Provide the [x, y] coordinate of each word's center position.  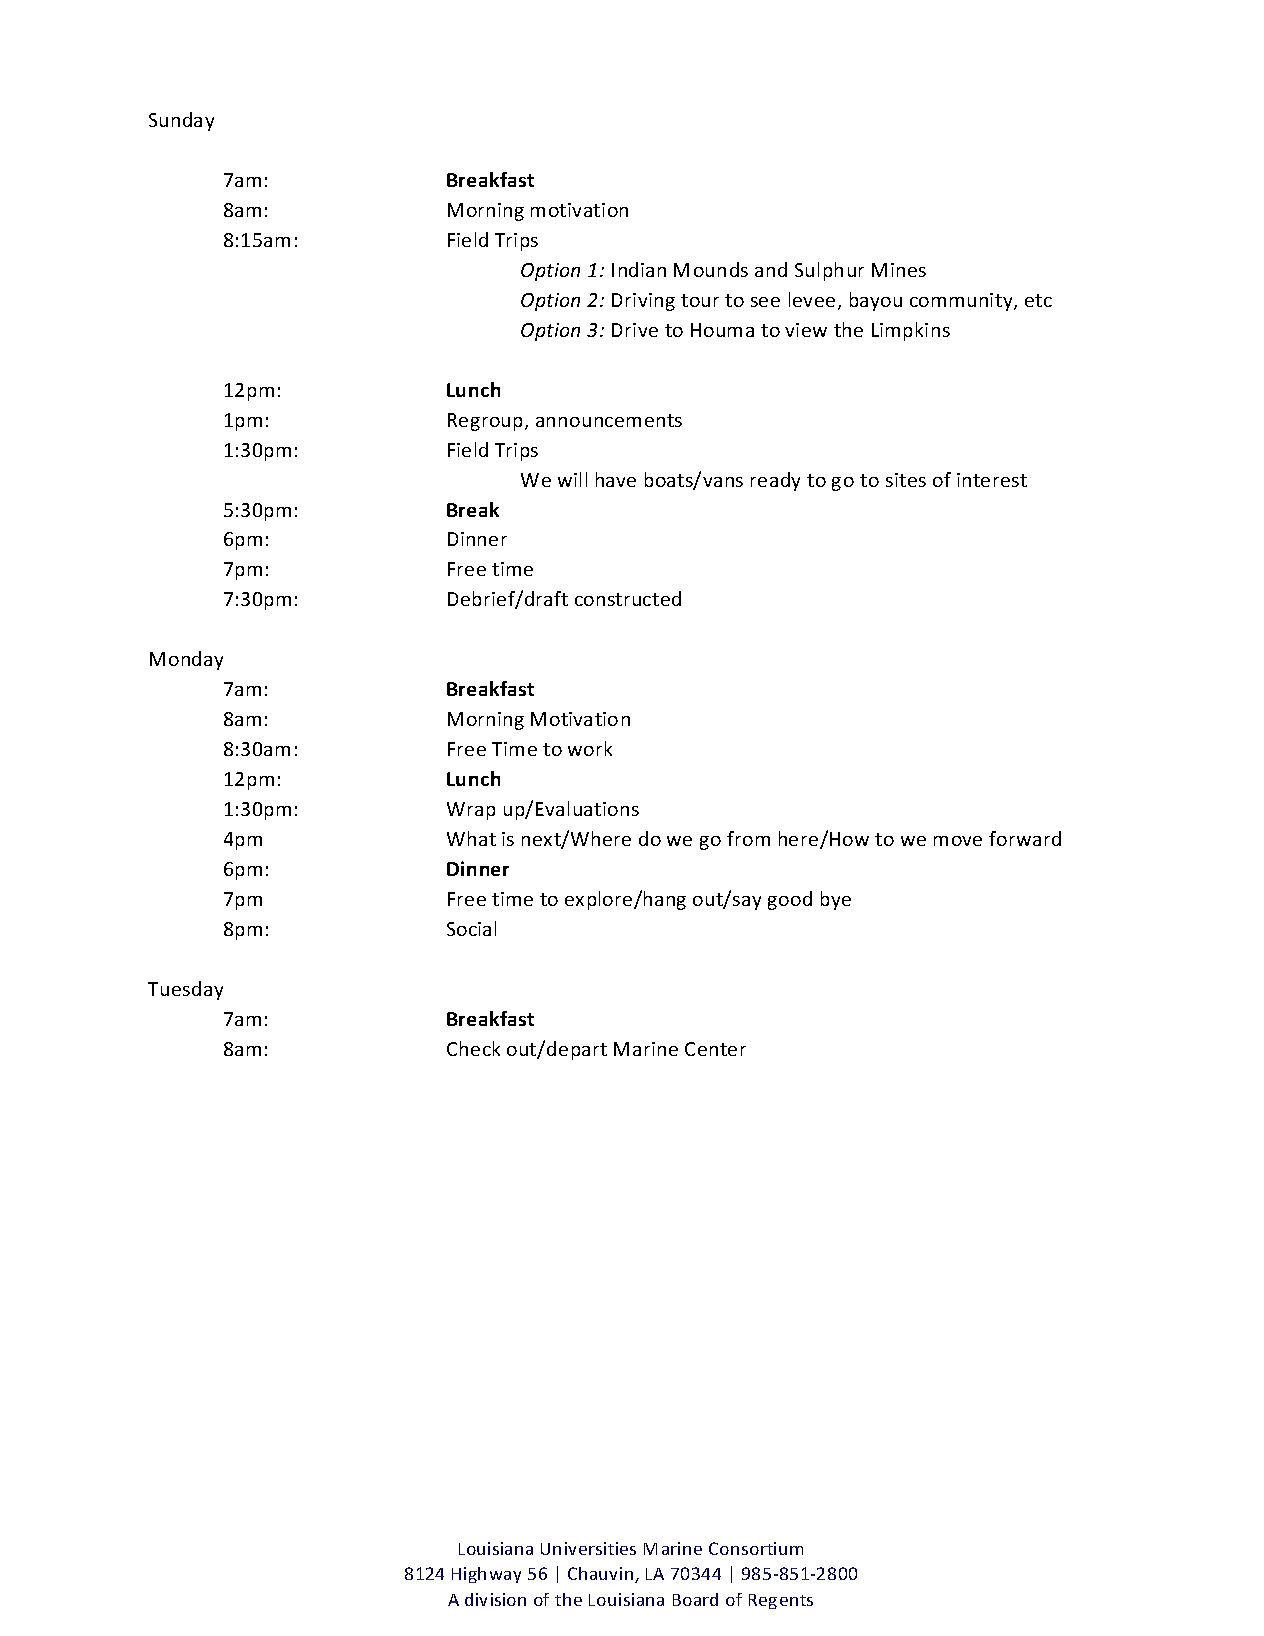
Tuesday [185, 990]
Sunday [181, 121]
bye [836, 900]
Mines [899, 270]
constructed [628, 598]
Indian [639, 269]
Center [715, 1049]
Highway [486, 1575]
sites [906, 480]
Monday [186, 660]
